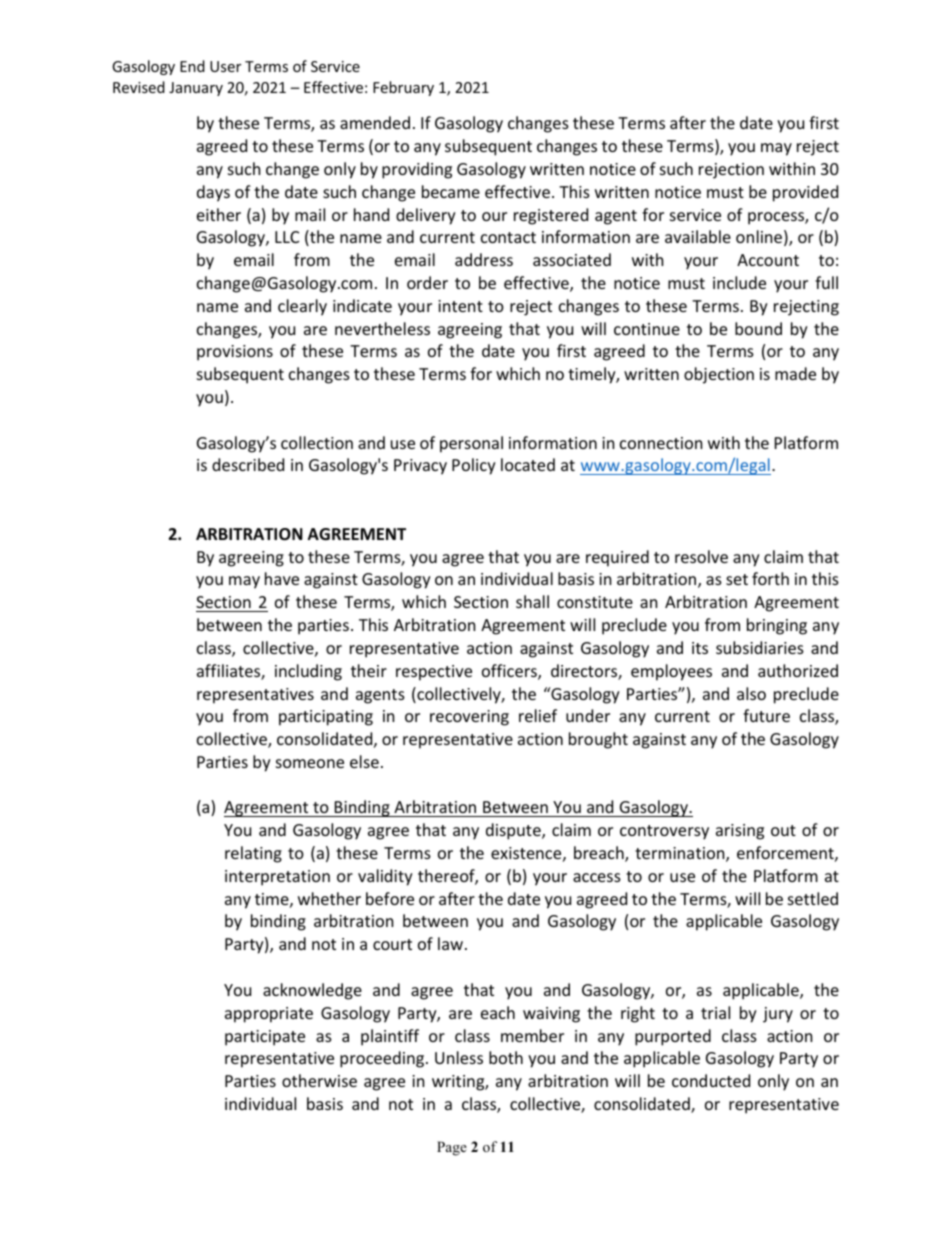 The image size is (952, 1233). What do you see at coordinates (403, 88) in the screenshot?
I see `February` at bounding box center [403, 88].
